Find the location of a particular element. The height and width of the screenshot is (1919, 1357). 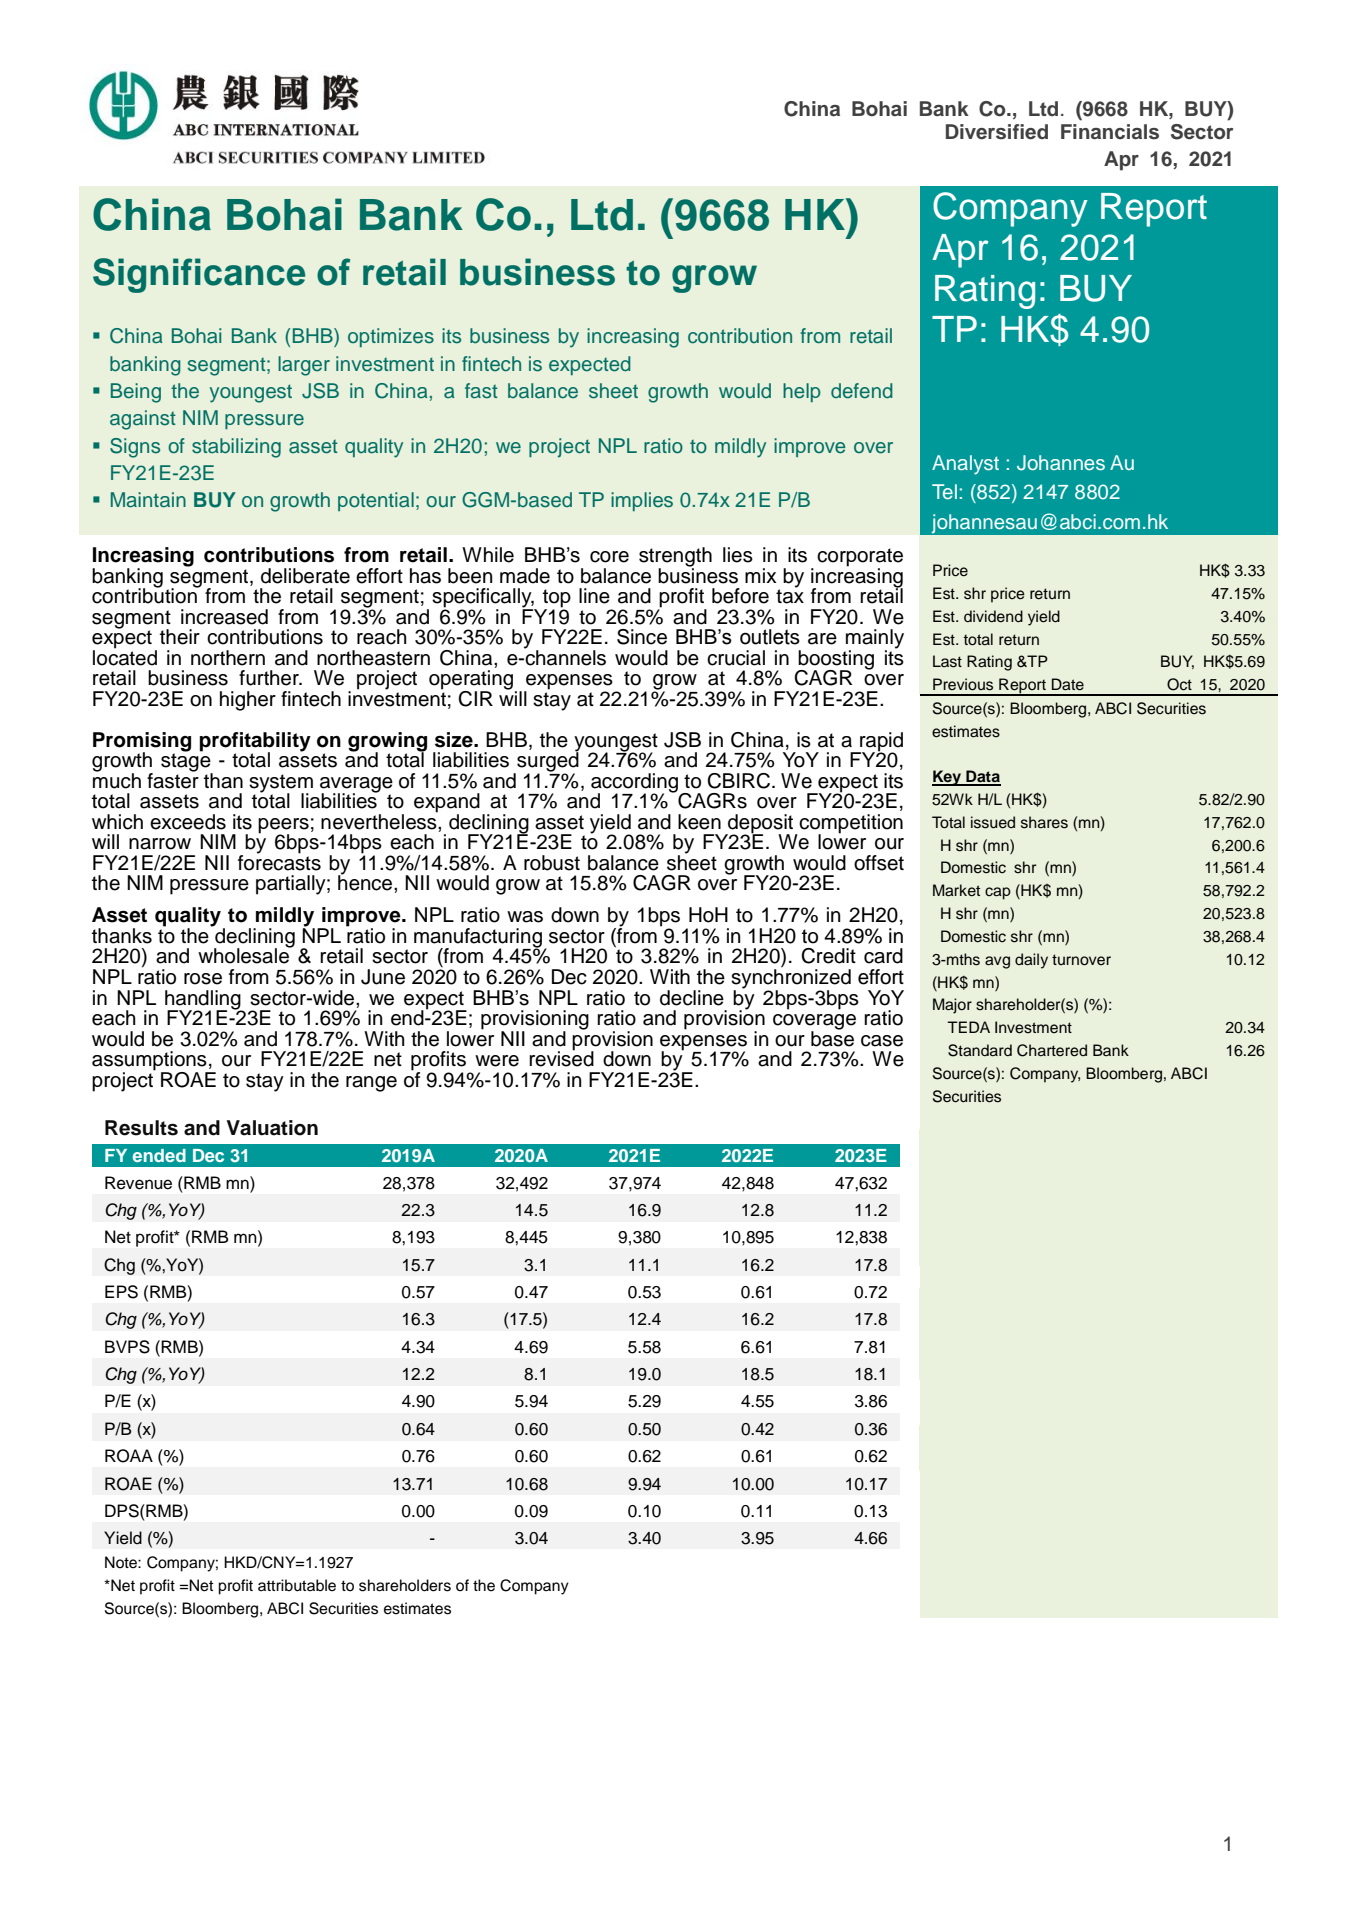

ended is located at coordinates (159, 1155).
